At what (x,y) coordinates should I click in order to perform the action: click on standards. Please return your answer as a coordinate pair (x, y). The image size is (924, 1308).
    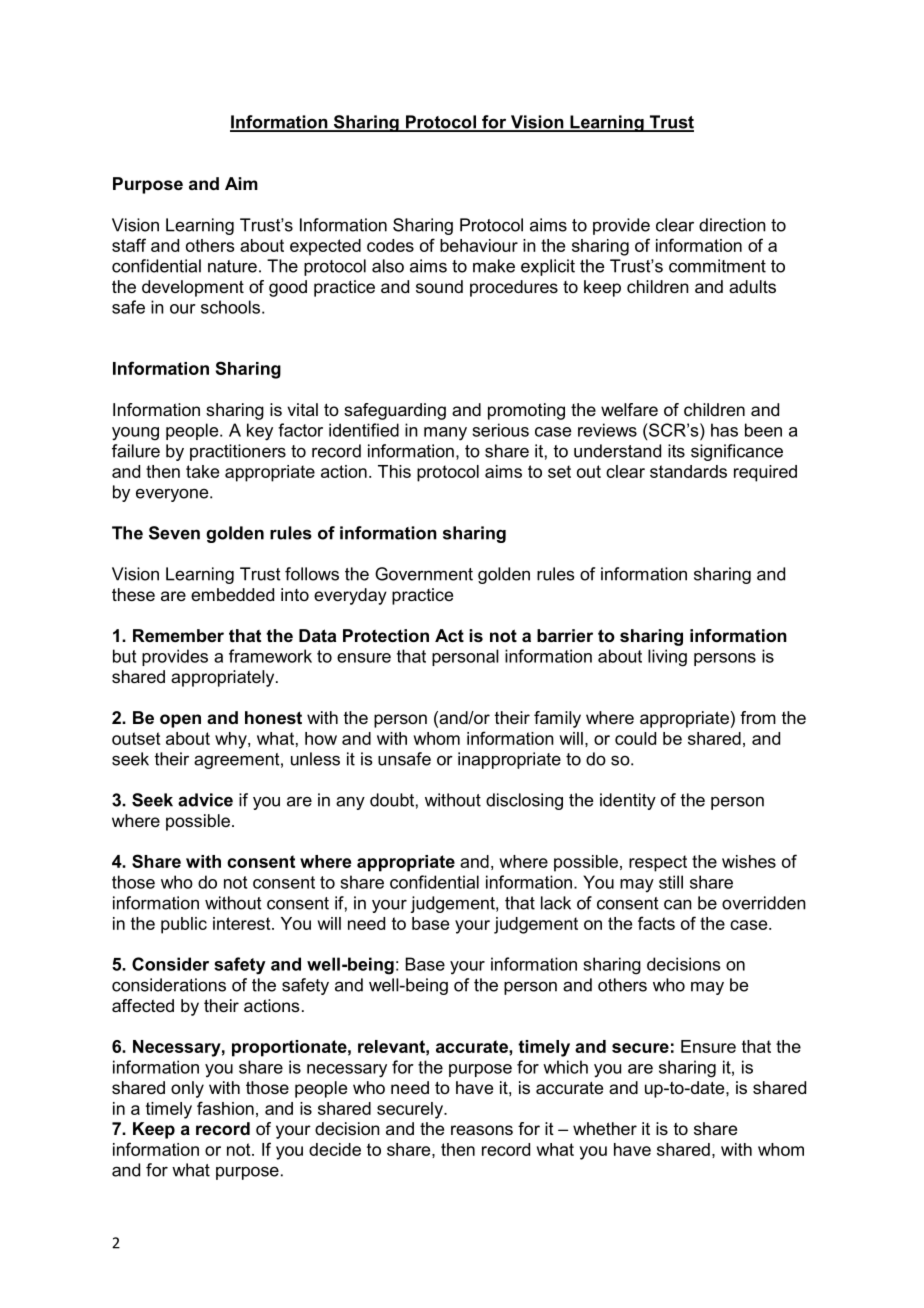
    Looking at the image, I should click on (688, 471).
